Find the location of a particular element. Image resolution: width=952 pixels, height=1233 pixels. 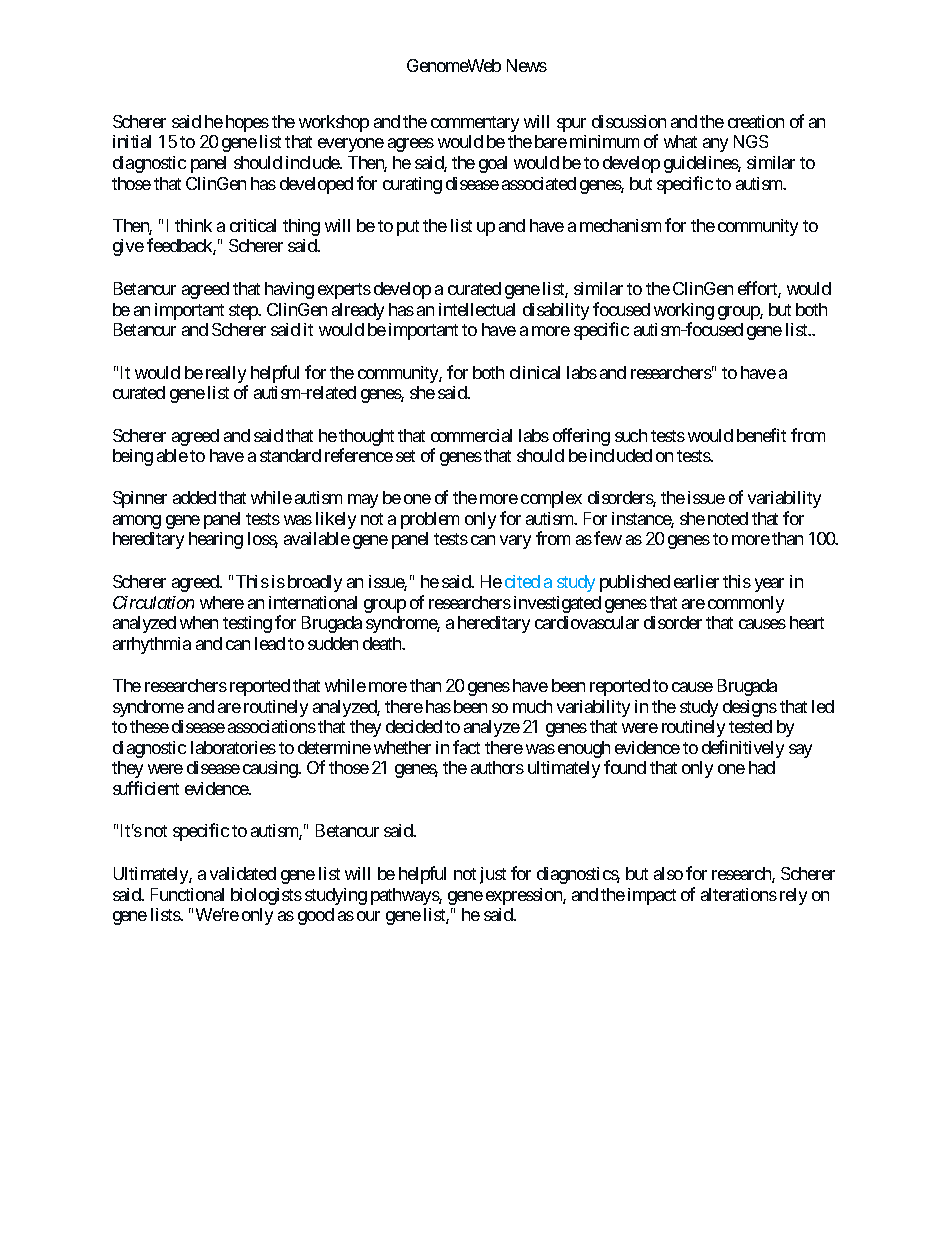

benefit is located at coordinates (761, 435).
